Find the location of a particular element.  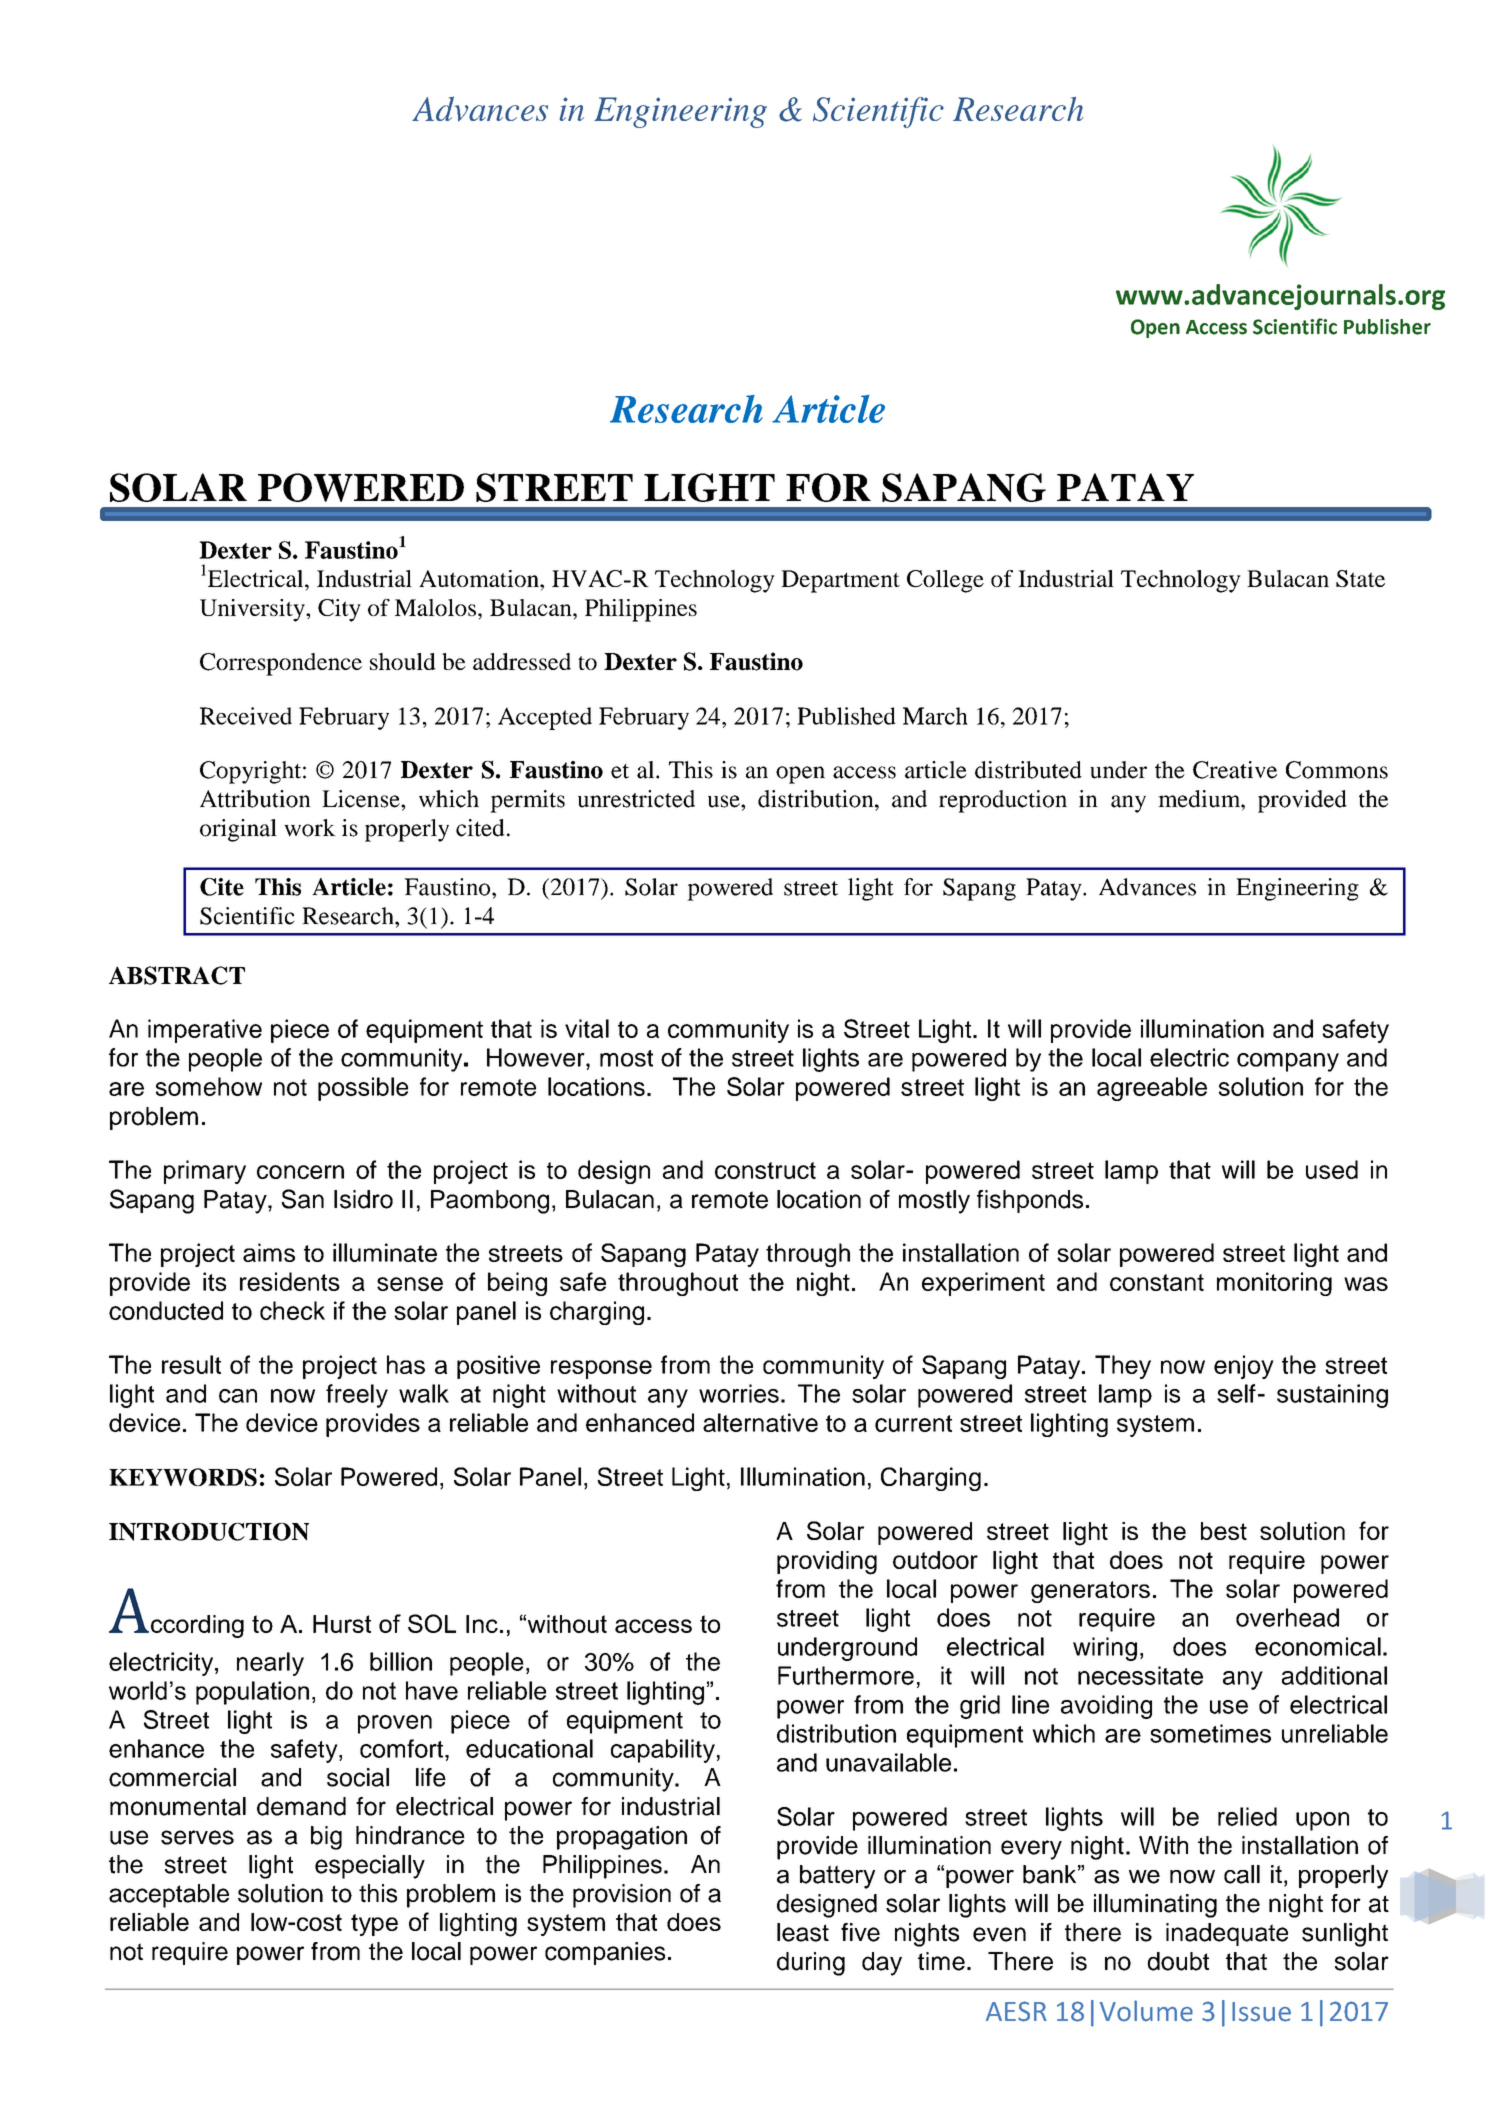

alternative is located at coordinates (760, 1422).
